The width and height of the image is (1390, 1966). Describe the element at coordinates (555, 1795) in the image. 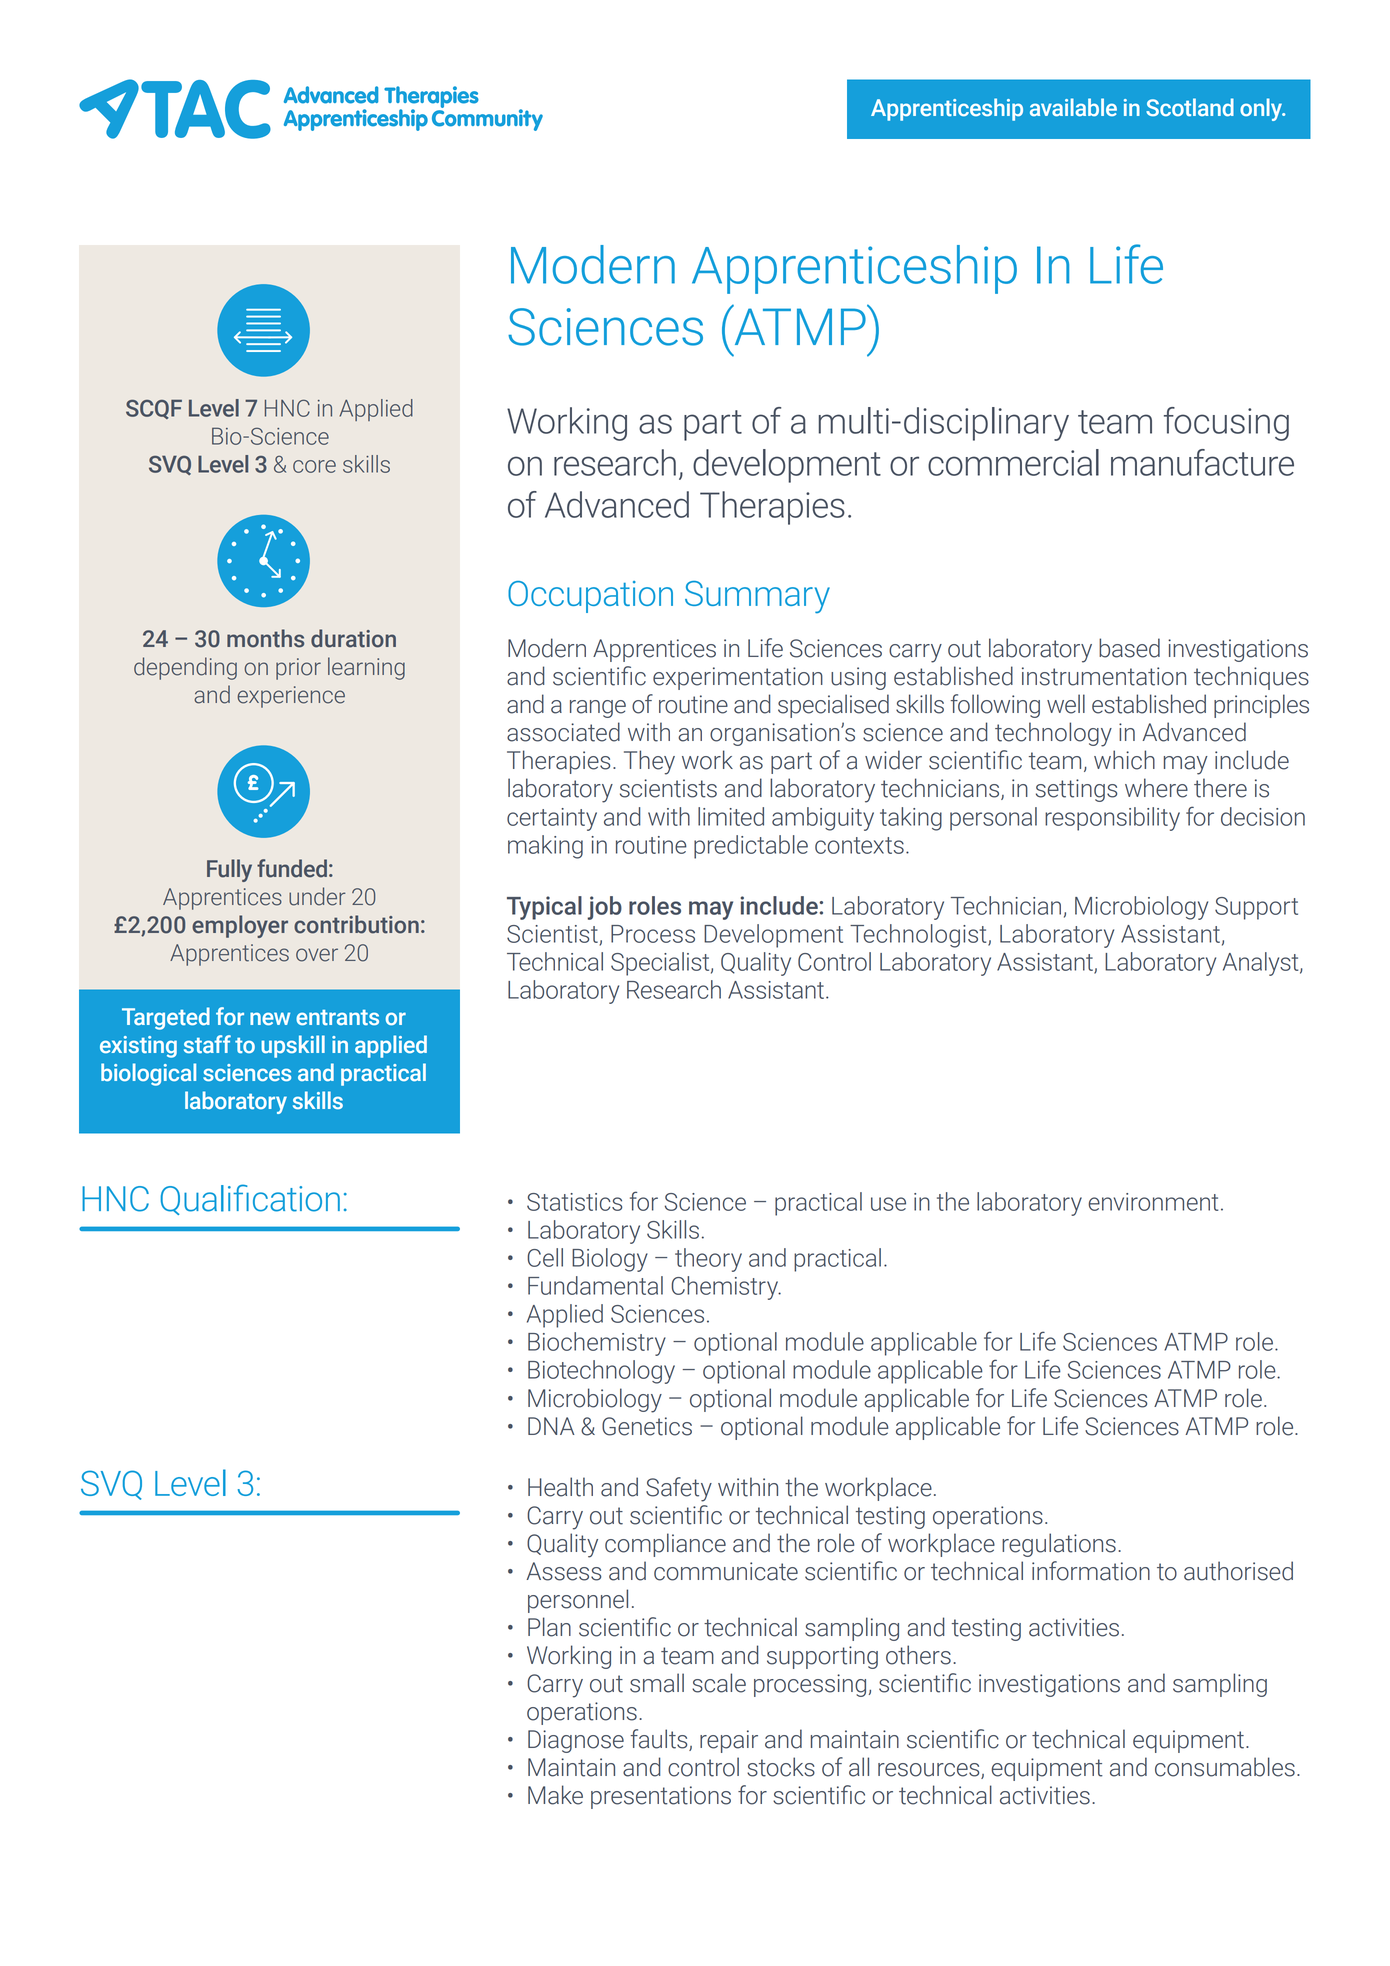

I see `Make` at that location.
